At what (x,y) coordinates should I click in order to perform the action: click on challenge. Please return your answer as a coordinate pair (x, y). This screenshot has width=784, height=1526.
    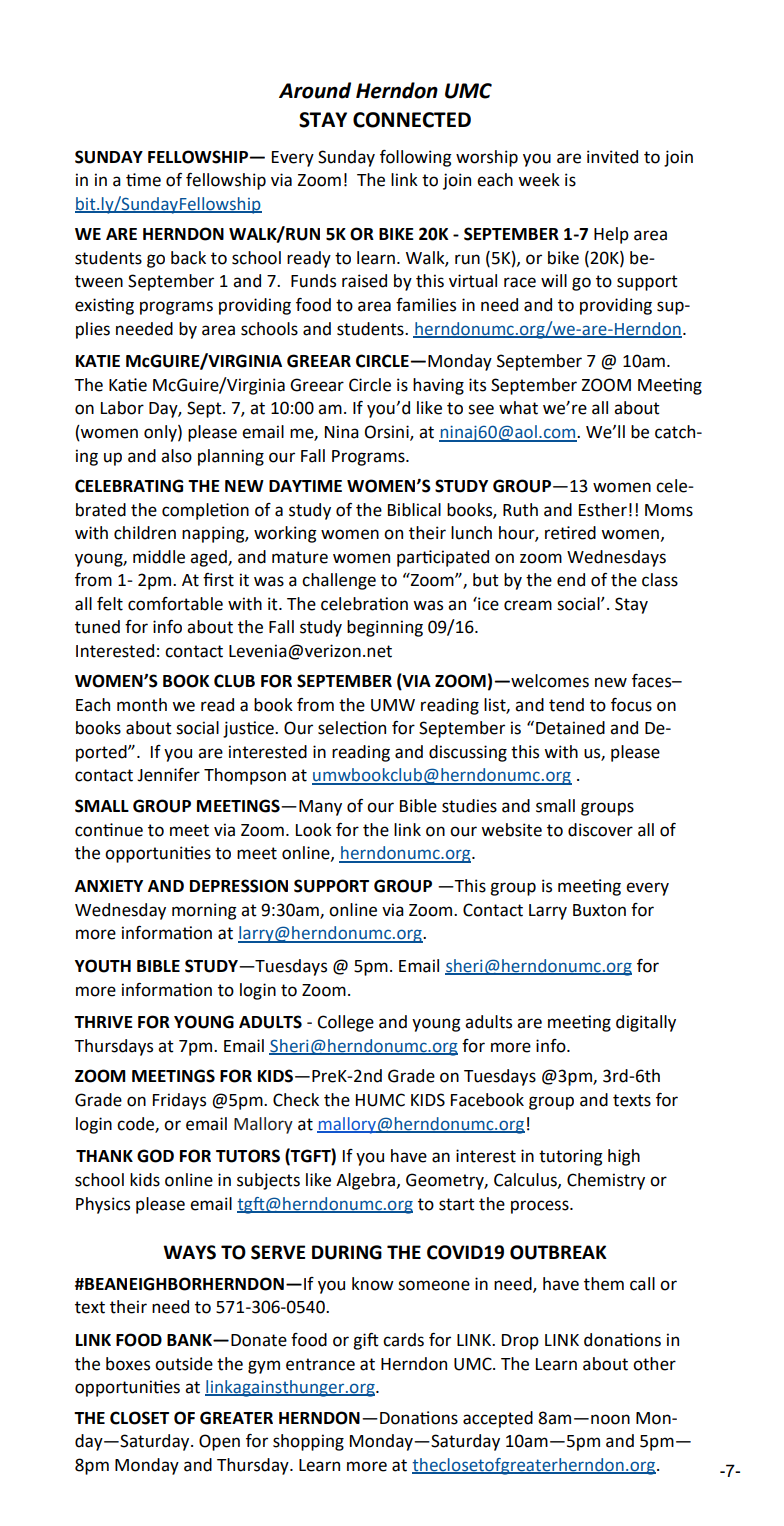
    Looking at the image, I should click on (339, 581).
